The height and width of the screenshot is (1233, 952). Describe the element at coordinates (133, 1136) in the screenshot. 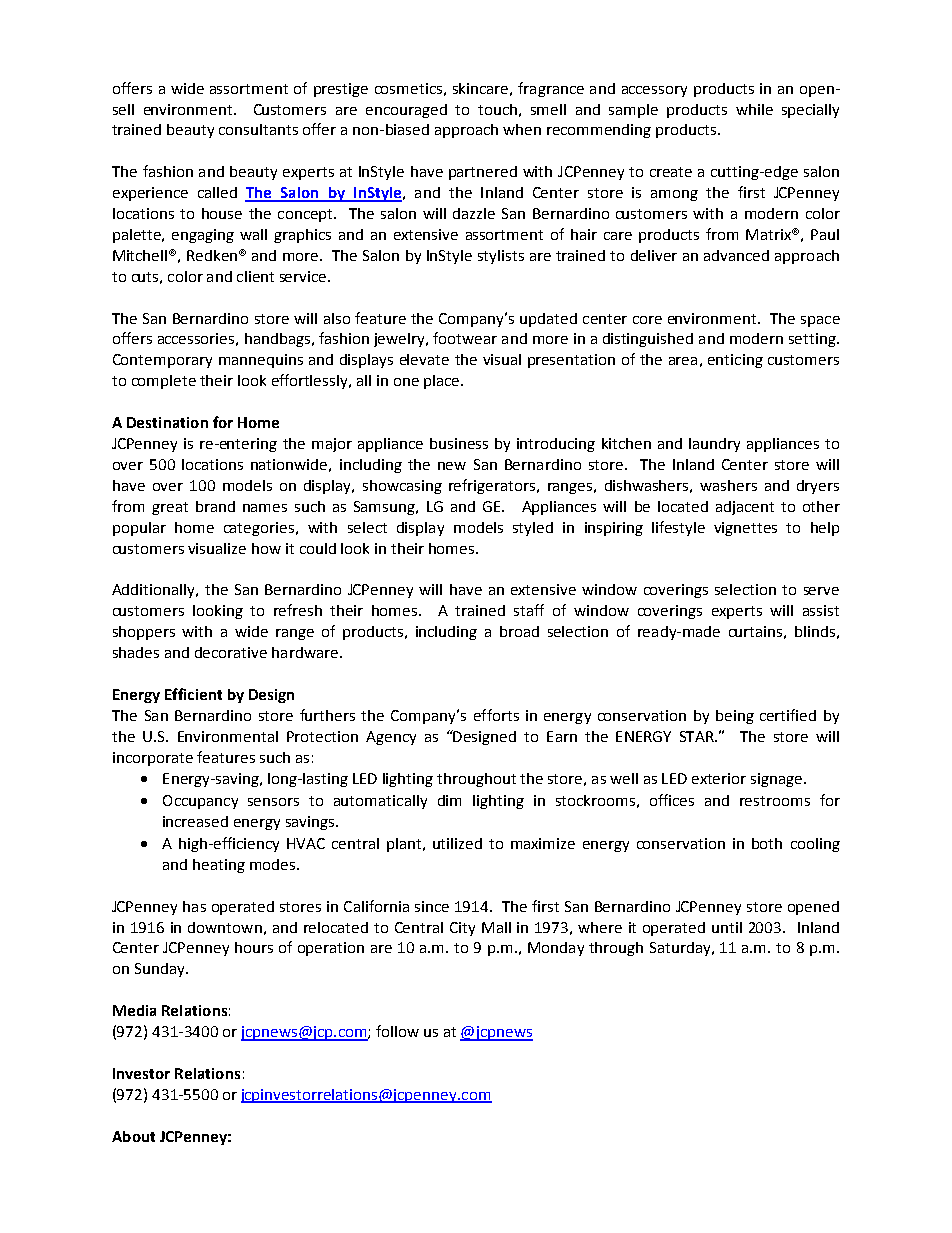

I see `About` at that location.
